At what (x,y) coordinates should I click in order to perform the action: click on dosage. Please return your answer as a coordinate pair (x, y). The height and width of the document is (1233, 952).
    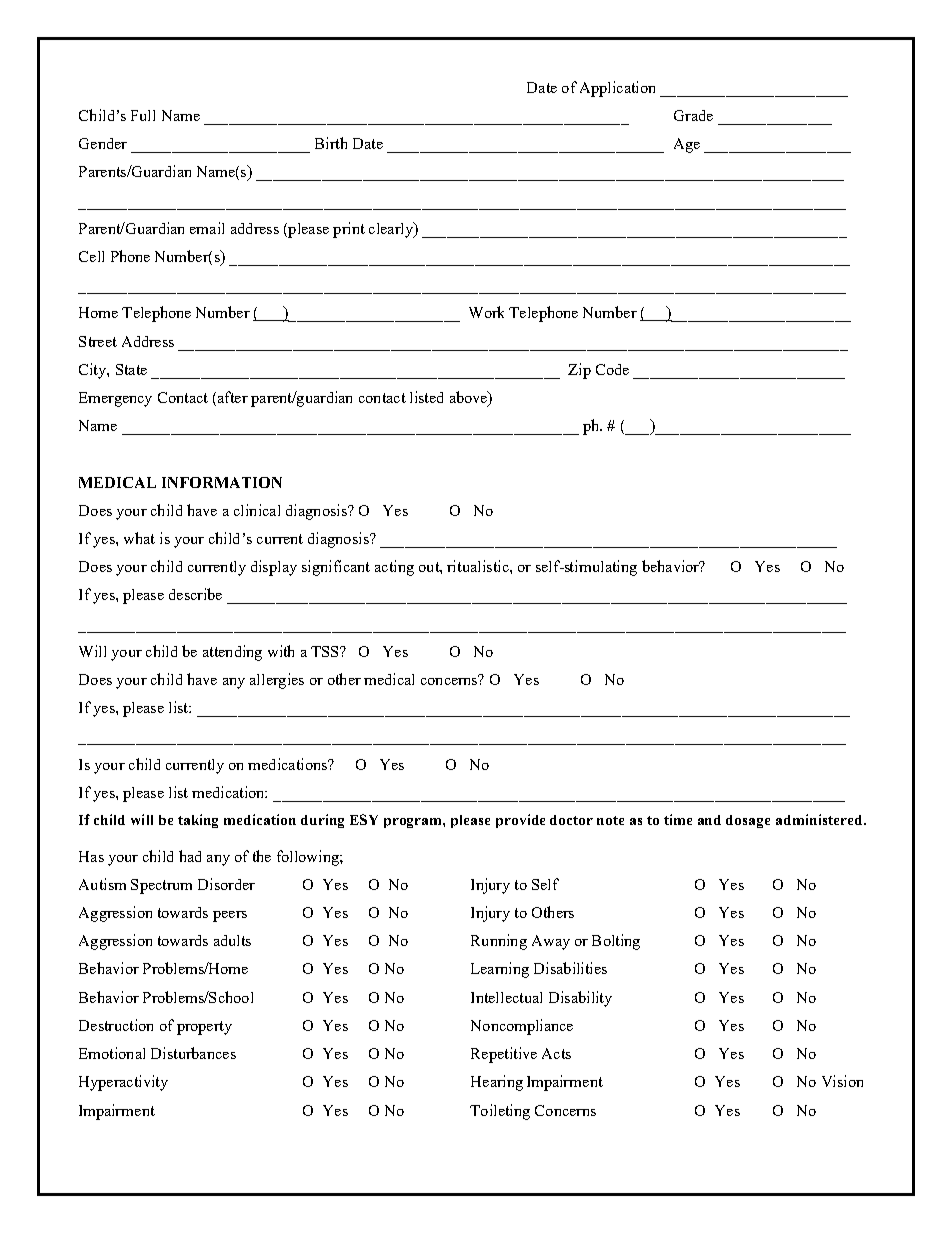
    Looking at the image, I should click on (748, 821).
